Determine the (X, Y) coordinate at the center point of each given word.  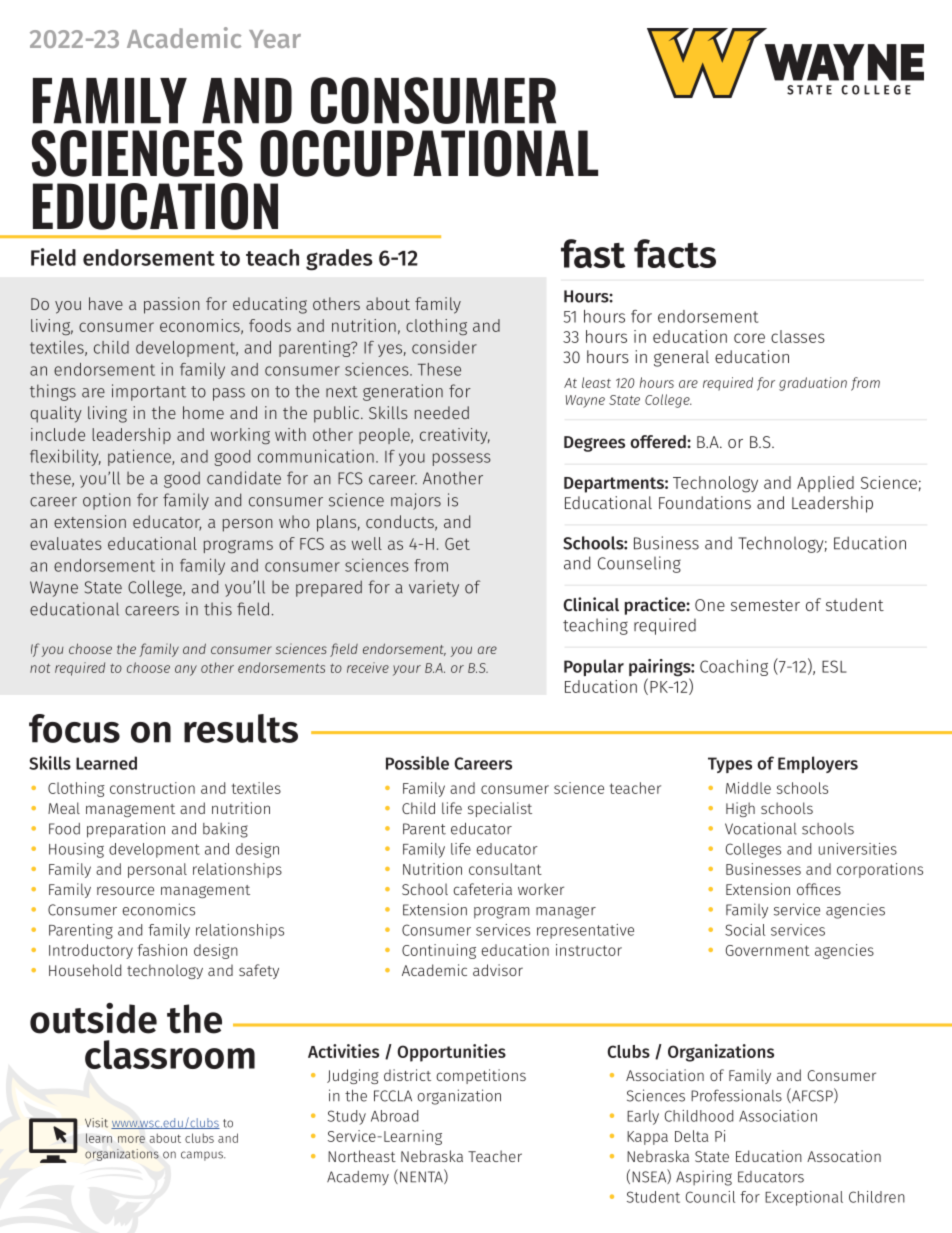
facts (675, 253)
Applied (825, 484)
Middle (748, 788)
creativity (455, 436)
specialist (500, 809)
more (131, 1139)
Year (275, 39)
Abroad (394, 1116)
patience (140, 457)
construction (152, 788)
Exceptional (804, 1198)
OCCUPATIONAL (429, 153)
